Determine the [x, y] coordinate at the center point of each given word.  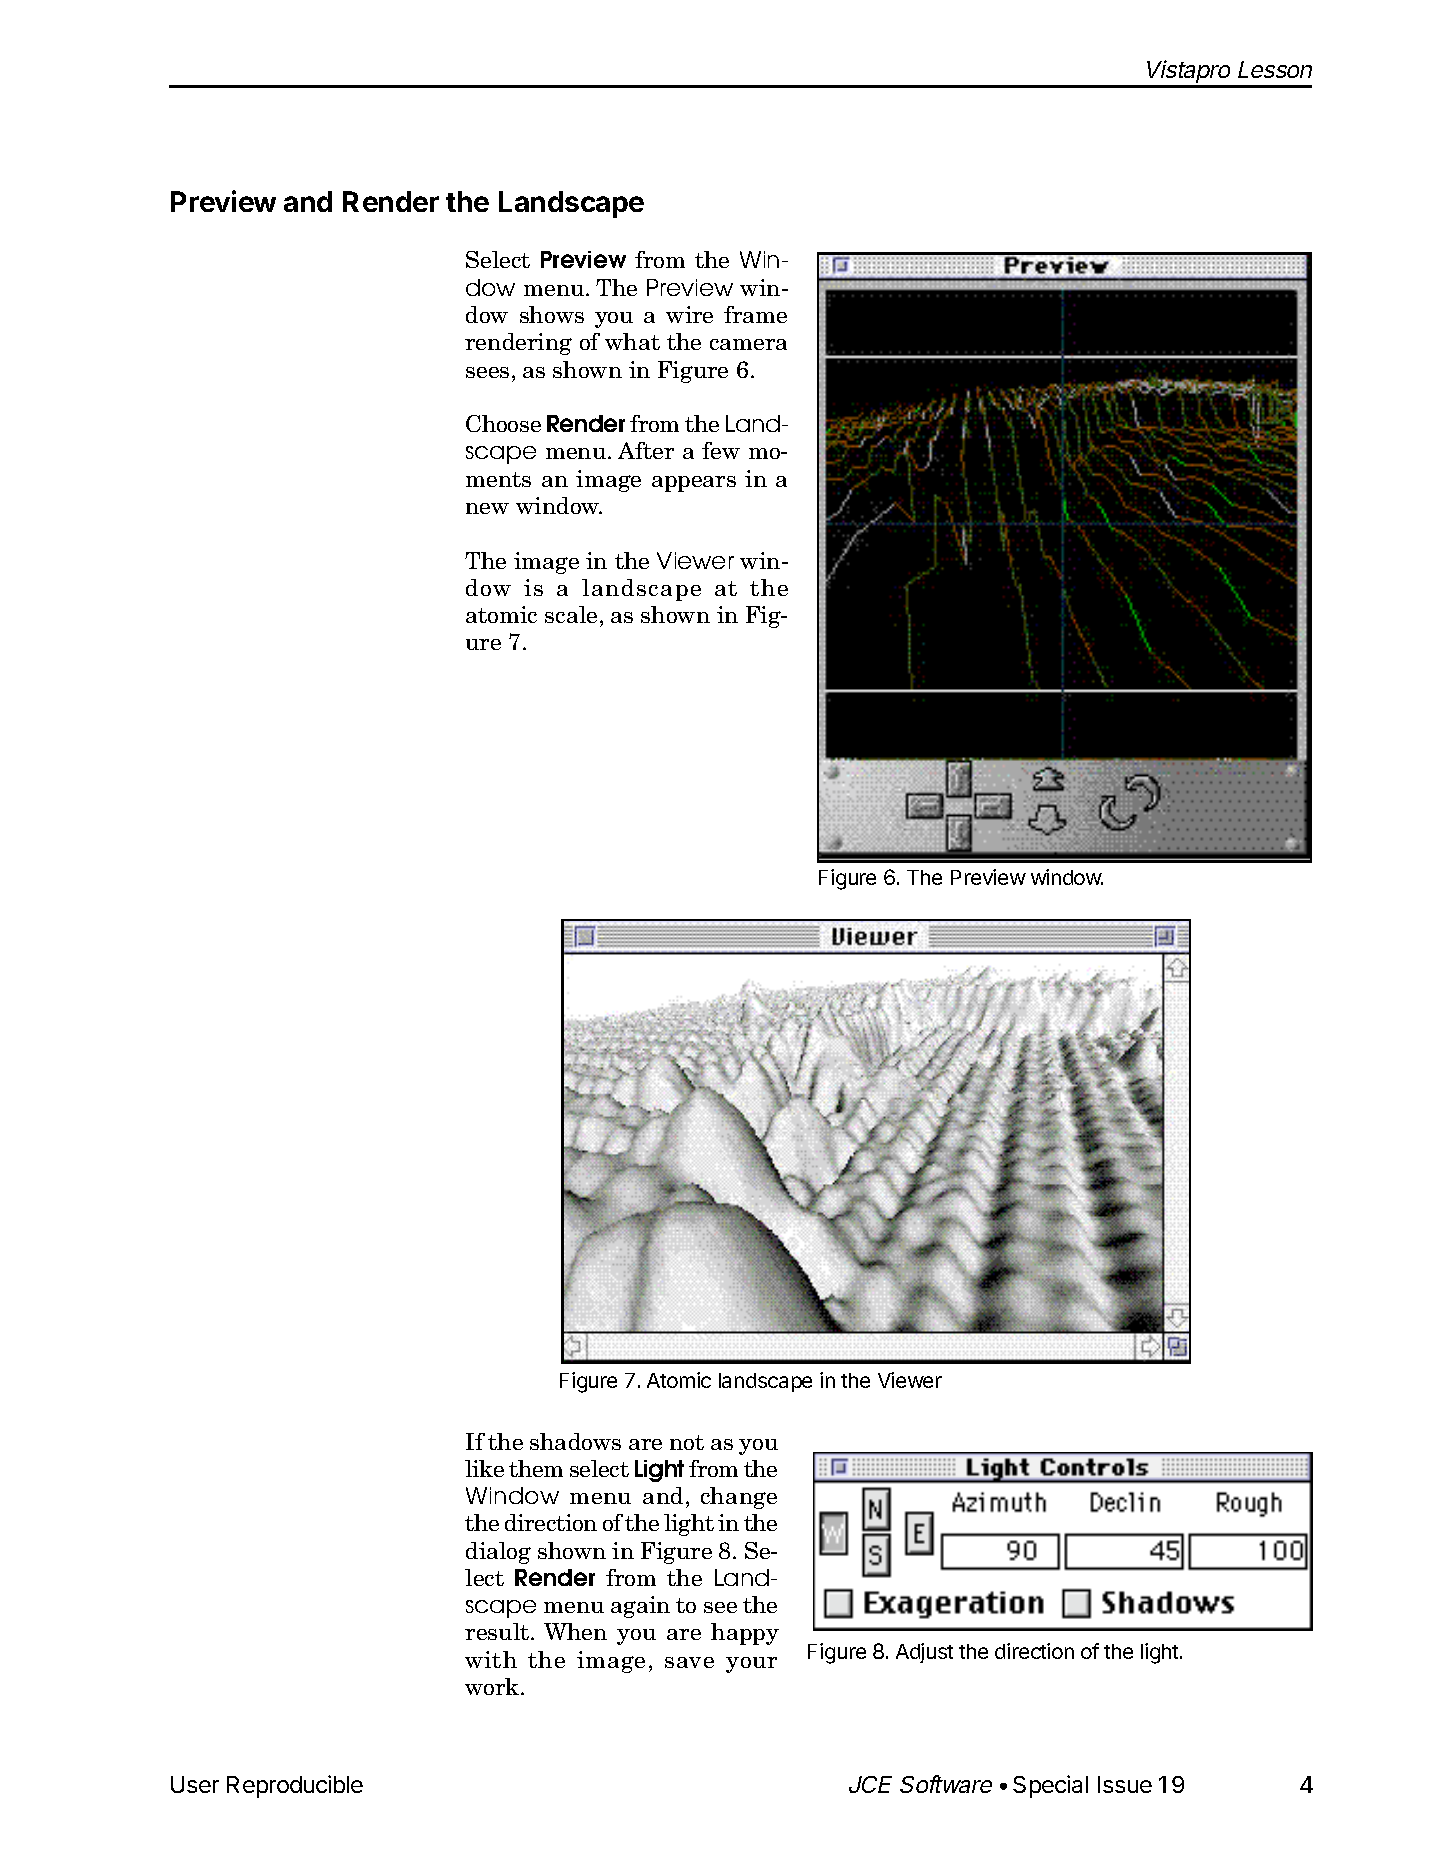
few [721, 450]
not [687, 1442]
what [632, 341]
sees [487, 372]
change [739, 1498]
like [484, 1468]
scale [571, 614]
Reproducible [295, 1786]
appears [694, 484]
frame [755, 314]
